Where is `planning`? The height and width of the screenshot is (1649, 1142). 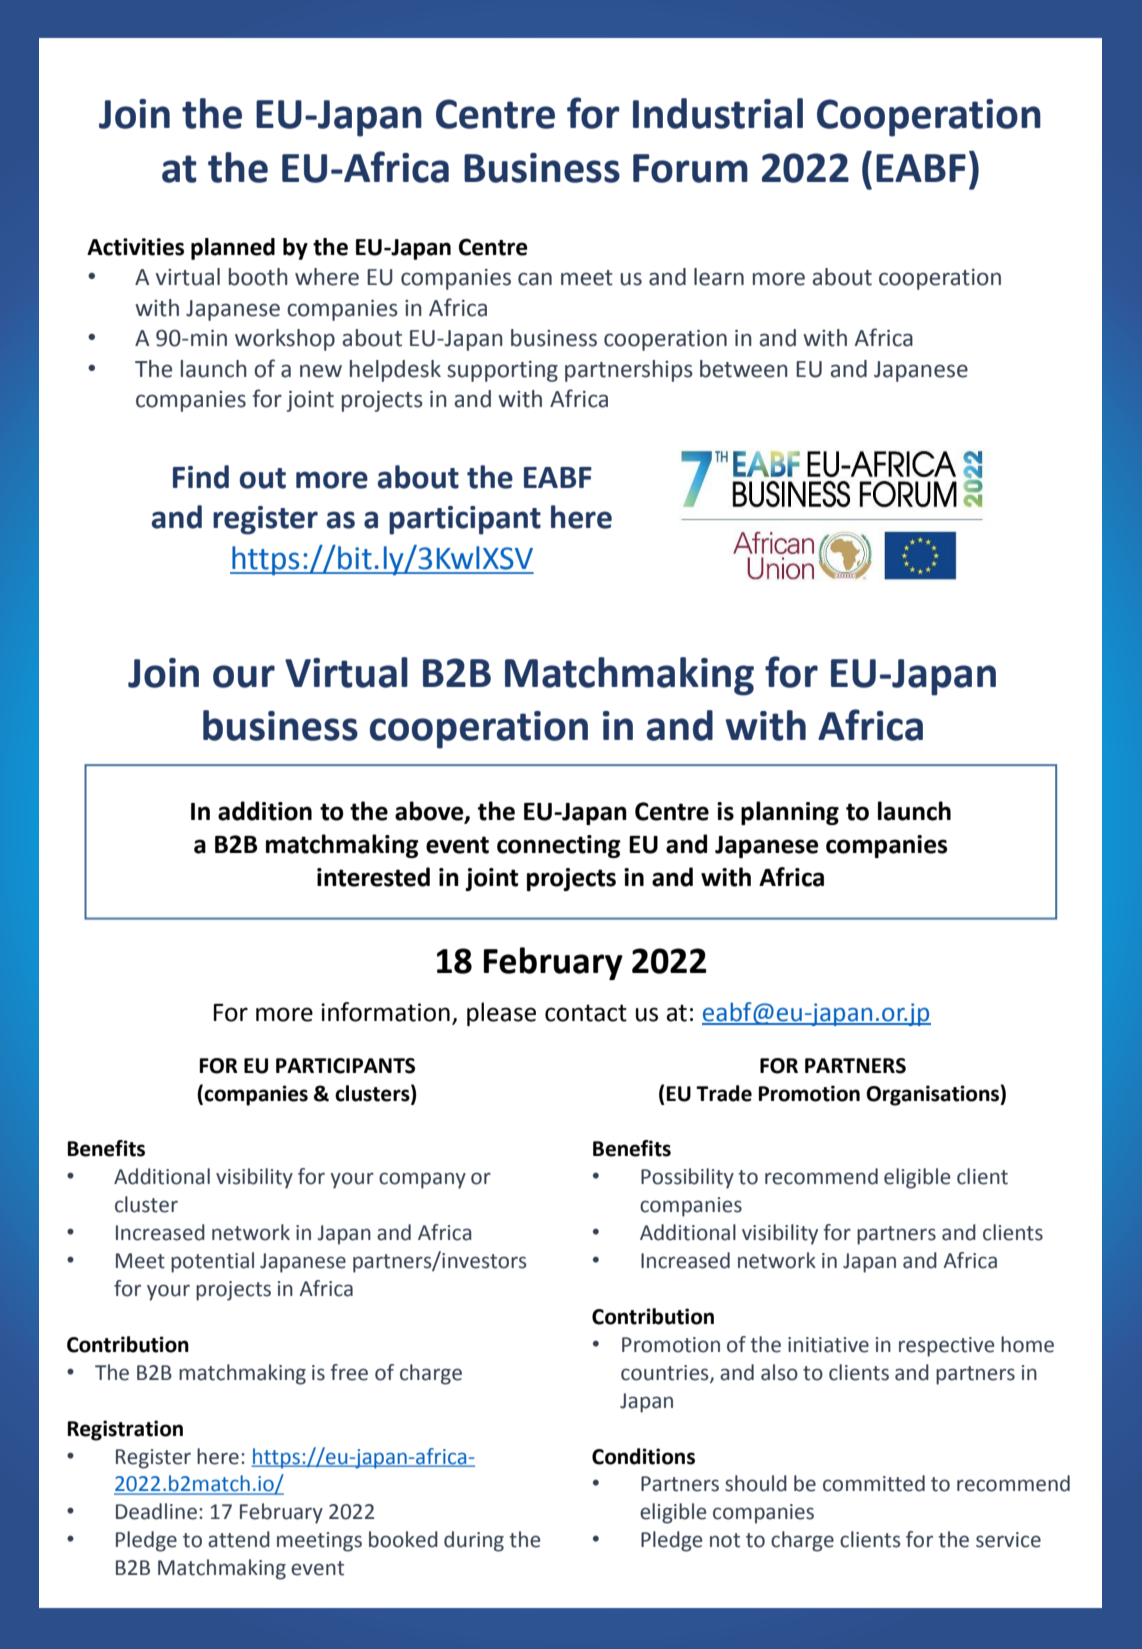
planning is located at coordinates (790, 813).
